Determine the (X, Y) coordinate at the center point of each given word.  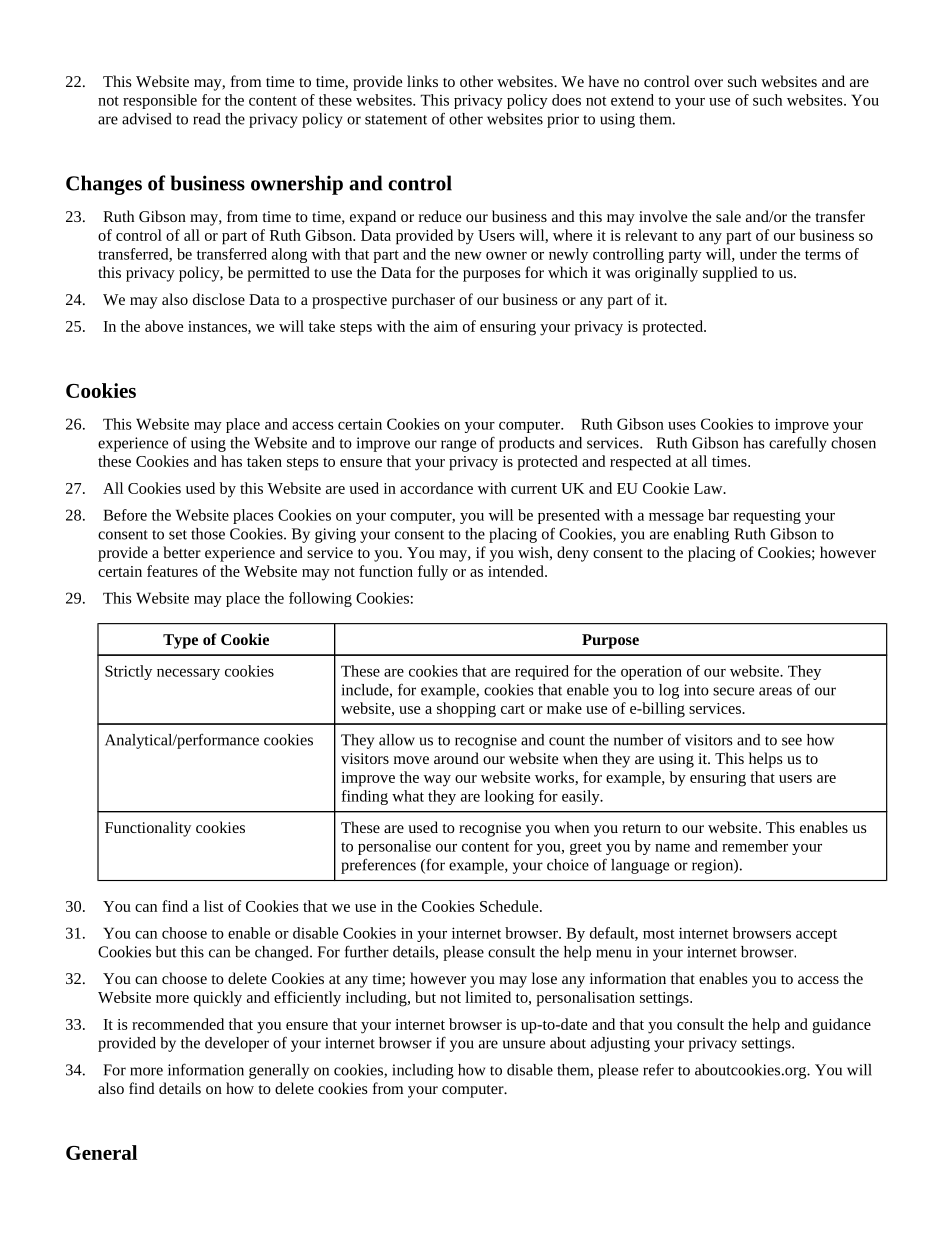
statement (396, 120)
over (708, 83)
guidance (841, 1026)
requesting (767, 516)
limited (488, 997)
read (206, 119)
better (182, 552)
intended (517, 571)
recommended (178, 1024)
